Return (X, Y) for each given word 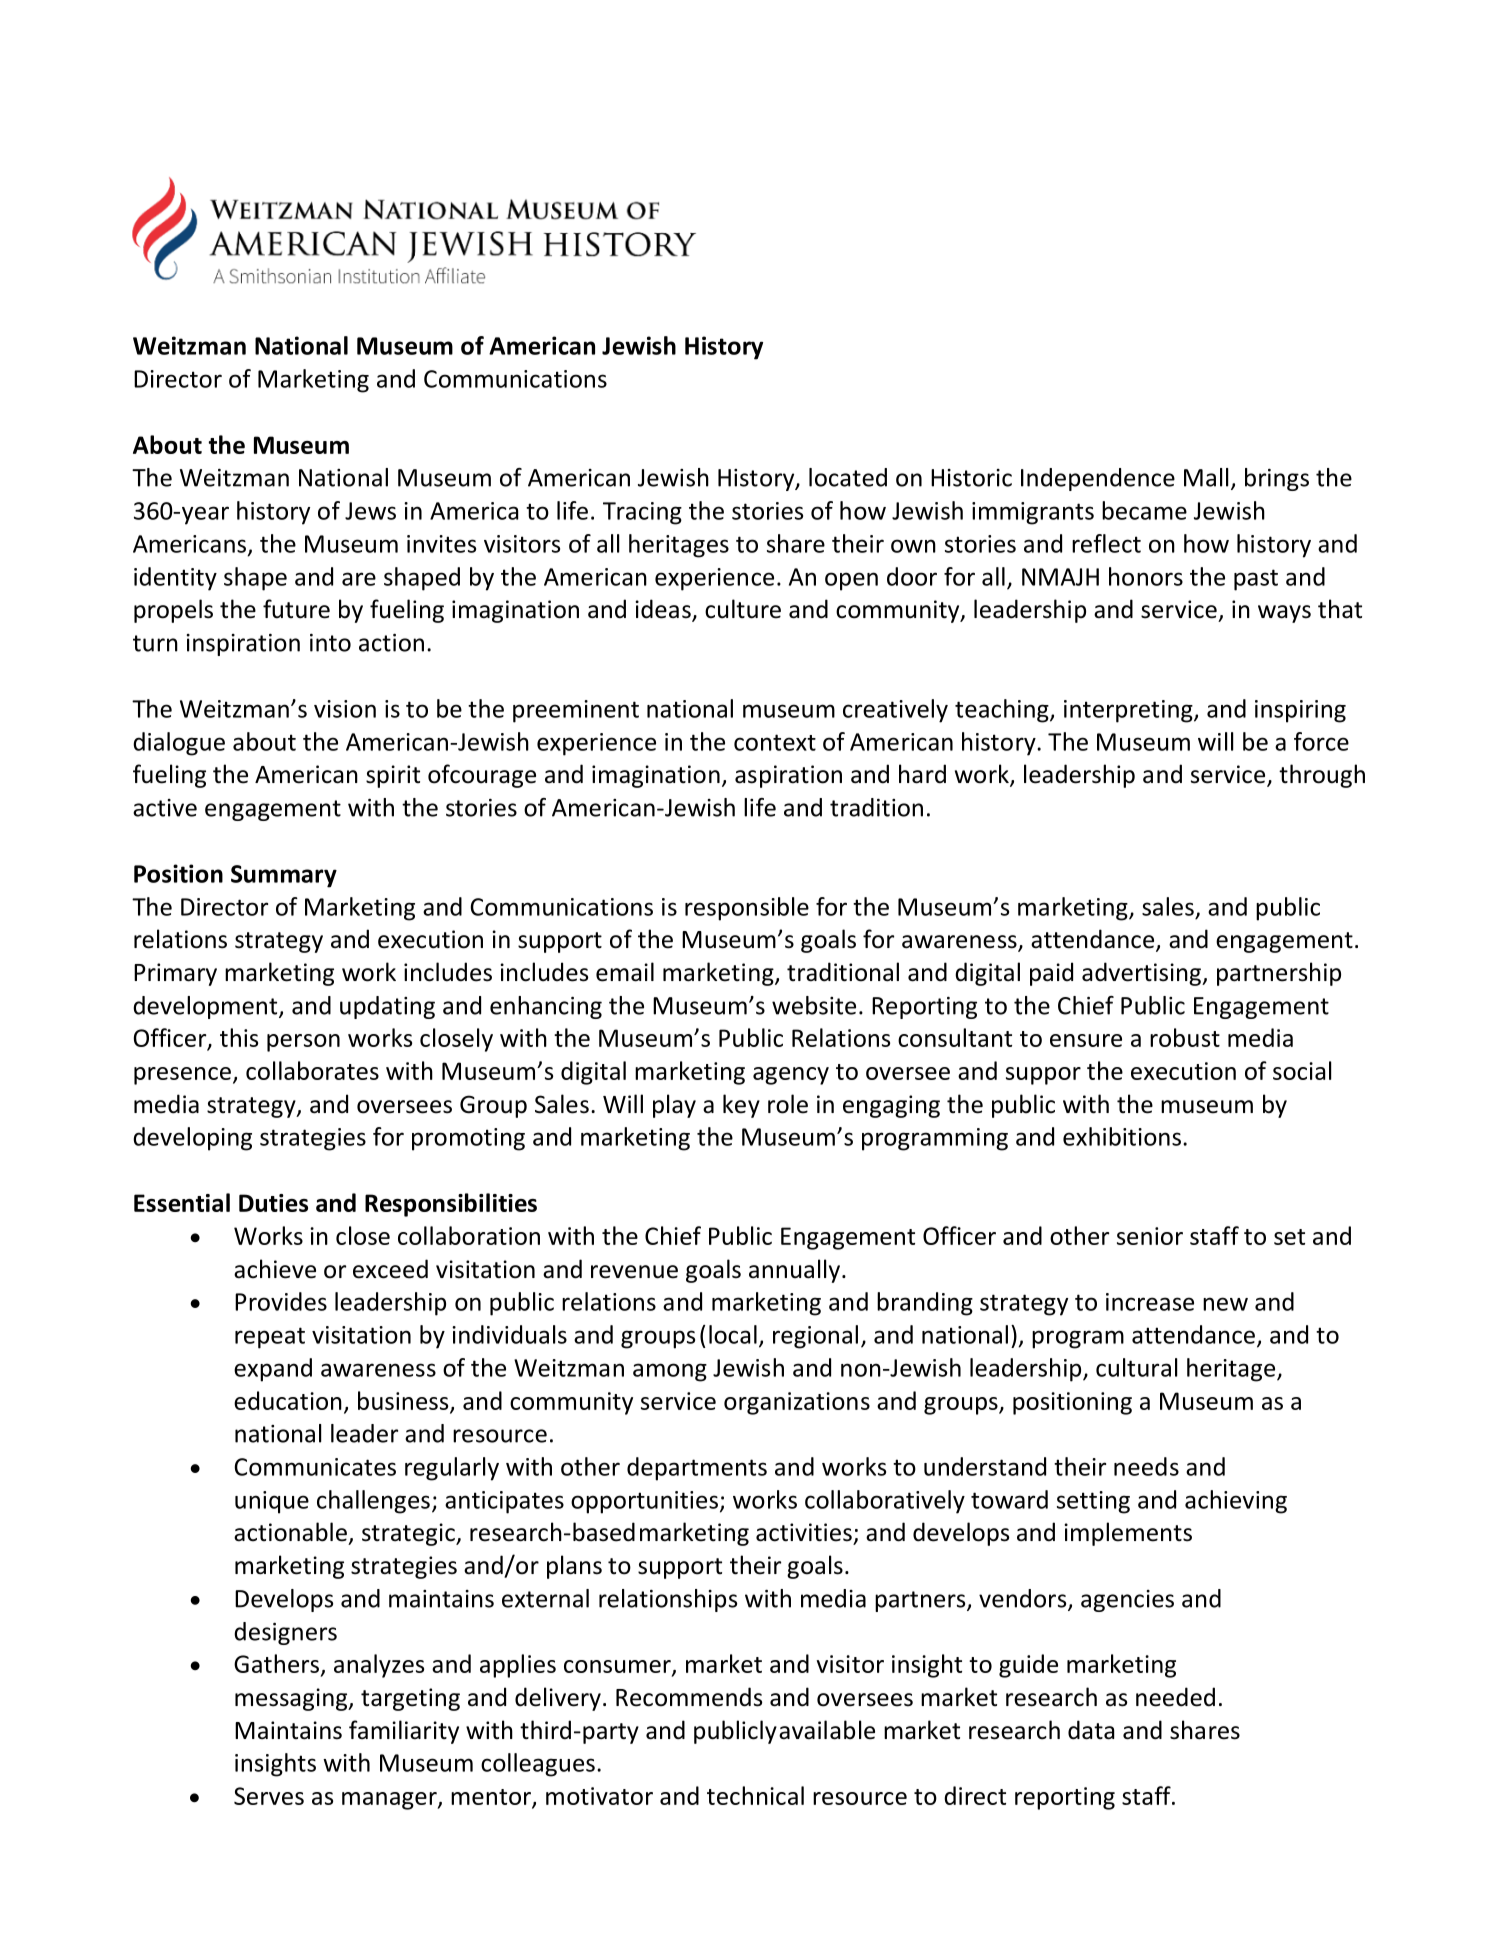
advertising (1143, 974)
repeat (270, 1338)
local (733, 1334)
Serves (269, 1796)
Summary (284, 876)
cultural (1136, 1367)
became (1144, 510)
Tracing (642, 513)
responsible (747, 909)
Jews (370, 511)
